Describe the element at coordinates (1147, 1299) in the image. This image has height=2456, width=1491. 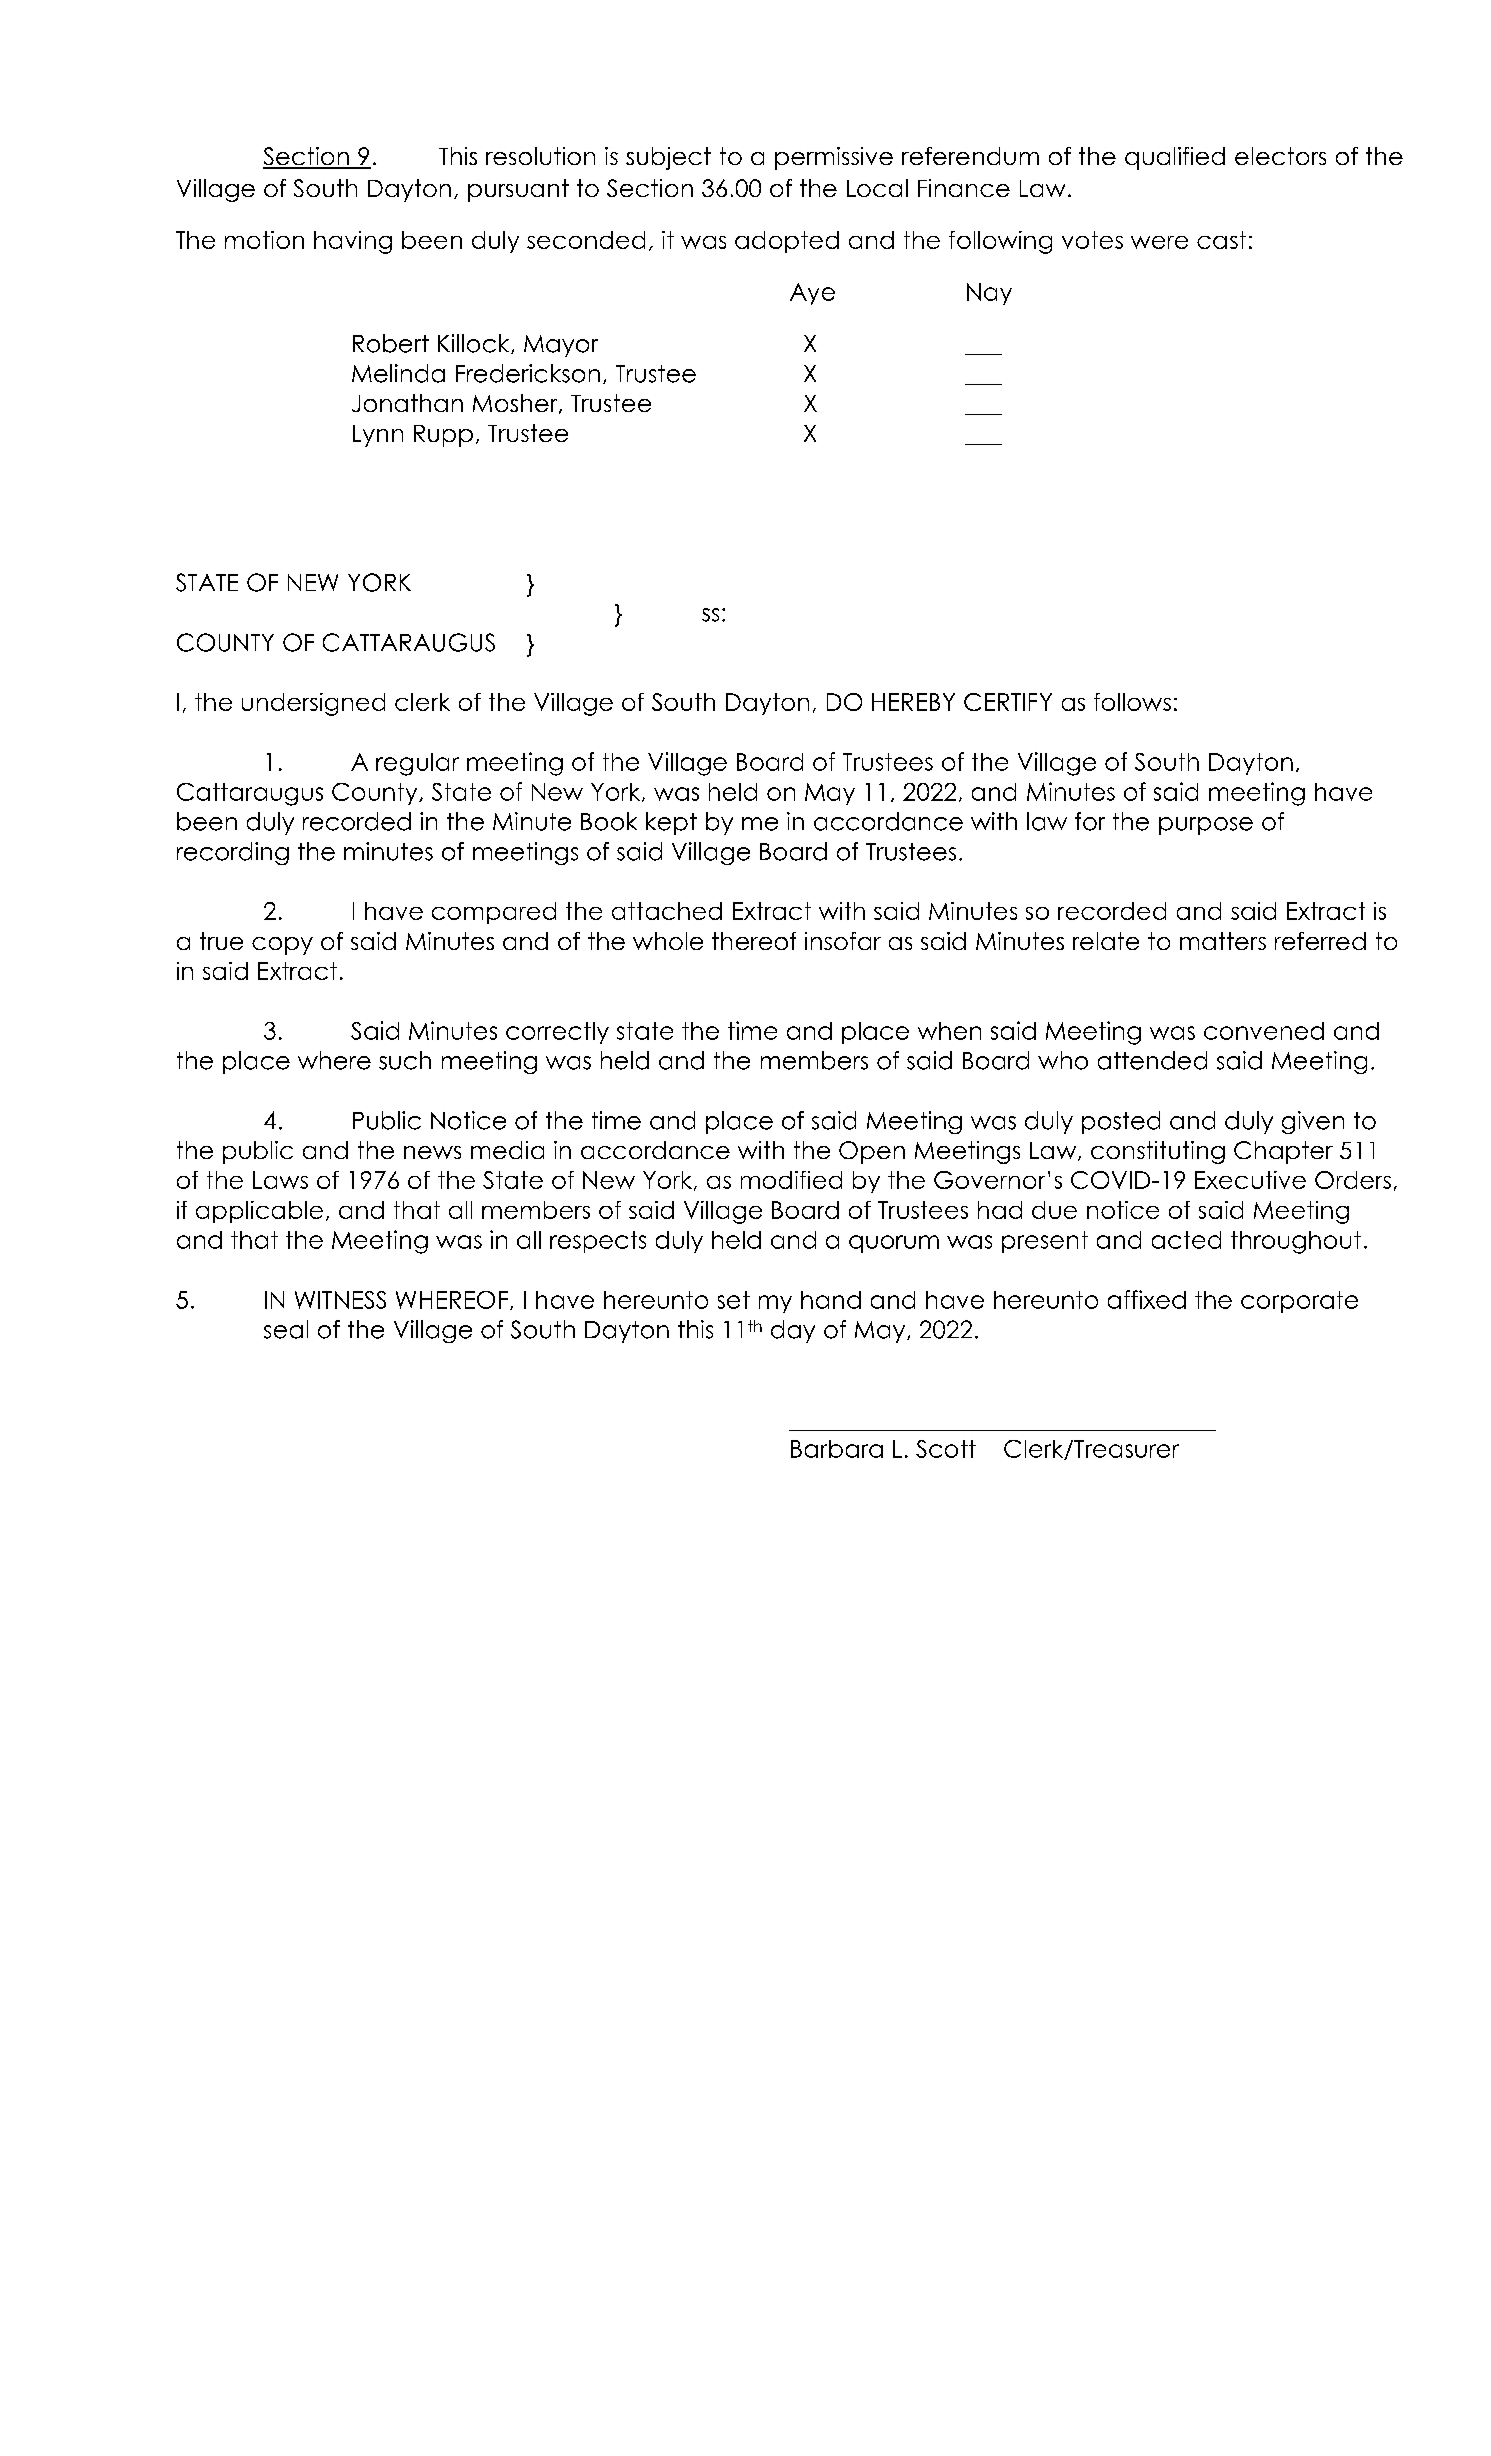
I see `affixed` at that location.
